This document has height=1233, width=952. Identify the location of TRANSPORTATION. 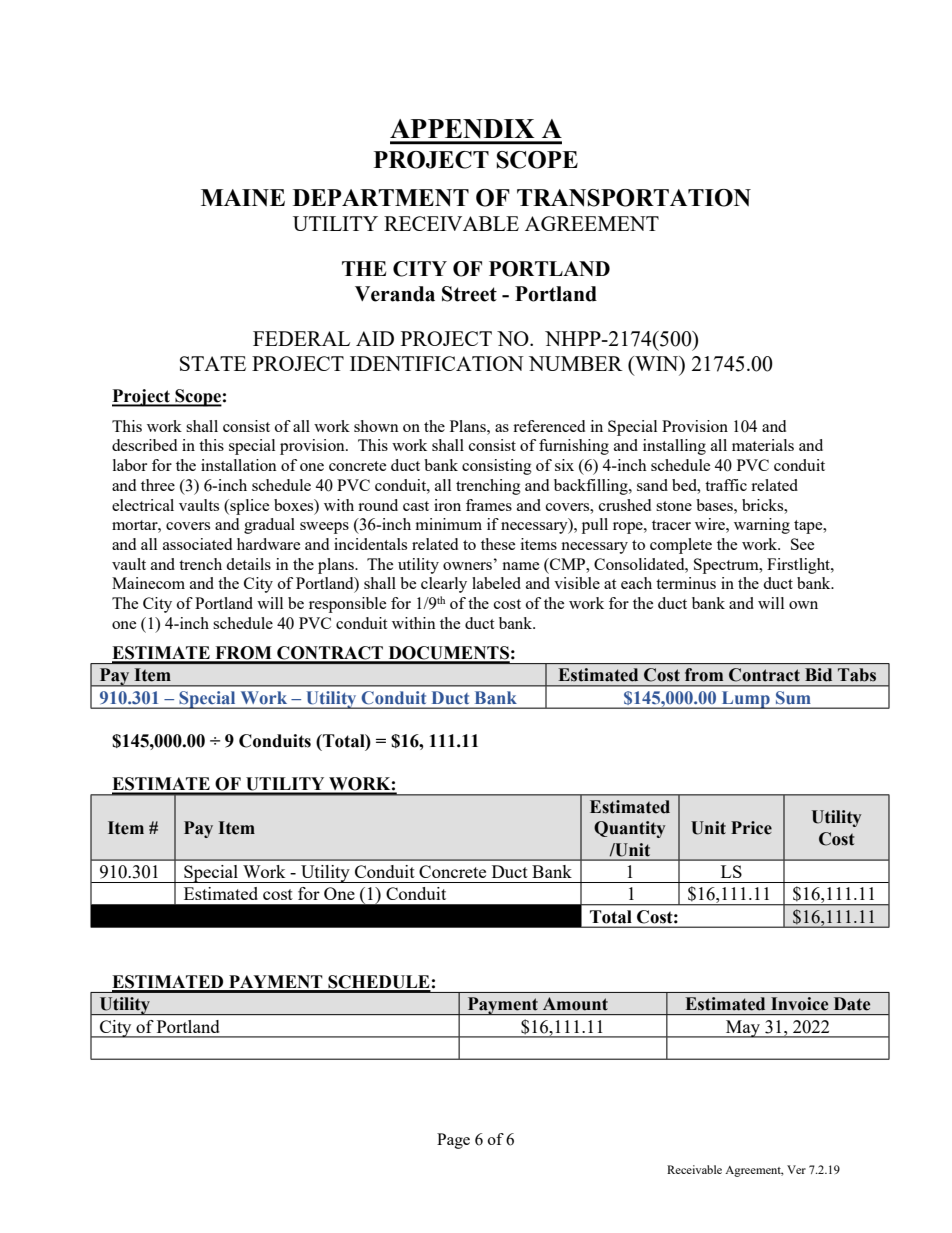
(634, 198).
